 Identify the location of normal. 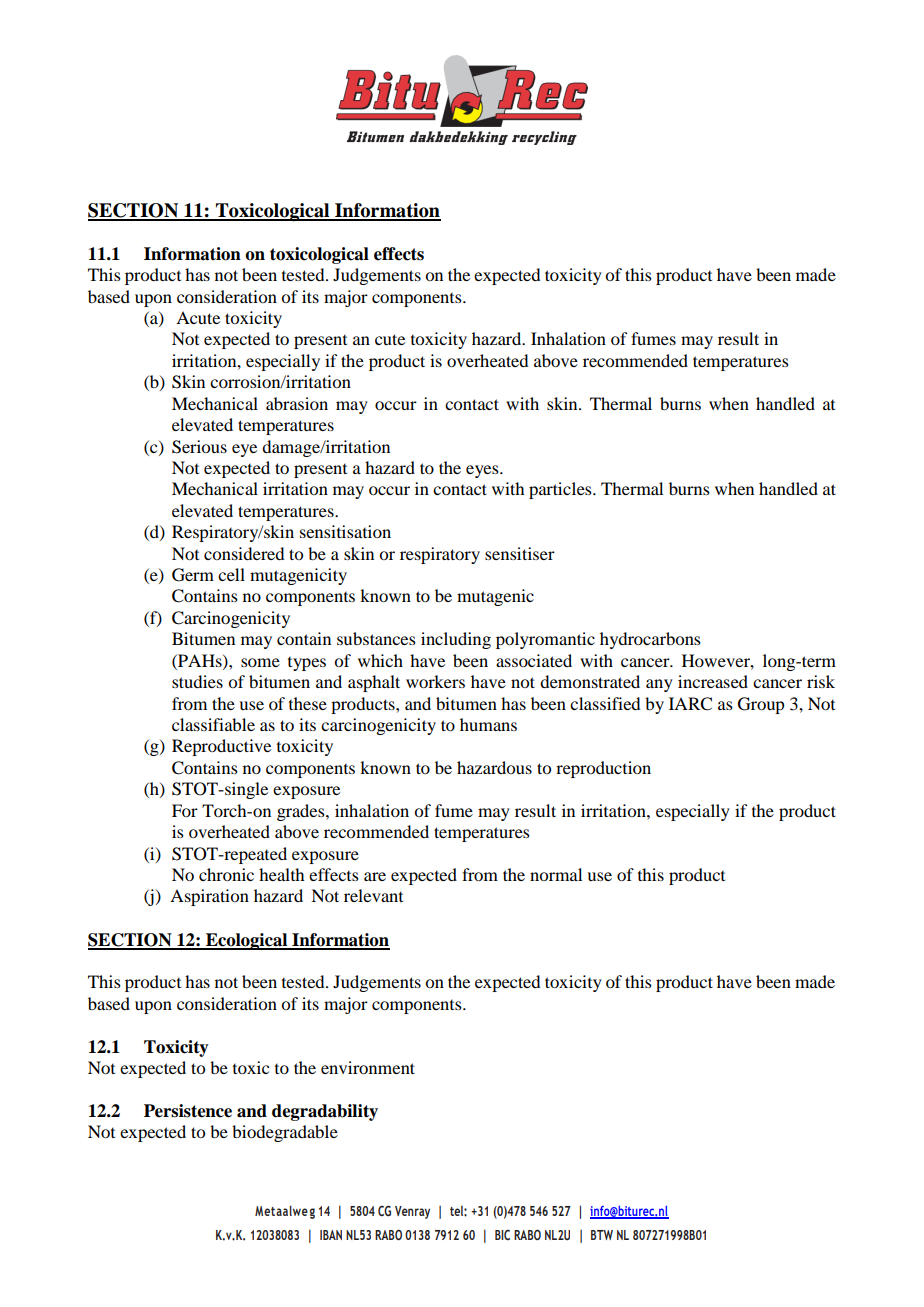
(556, 874).
